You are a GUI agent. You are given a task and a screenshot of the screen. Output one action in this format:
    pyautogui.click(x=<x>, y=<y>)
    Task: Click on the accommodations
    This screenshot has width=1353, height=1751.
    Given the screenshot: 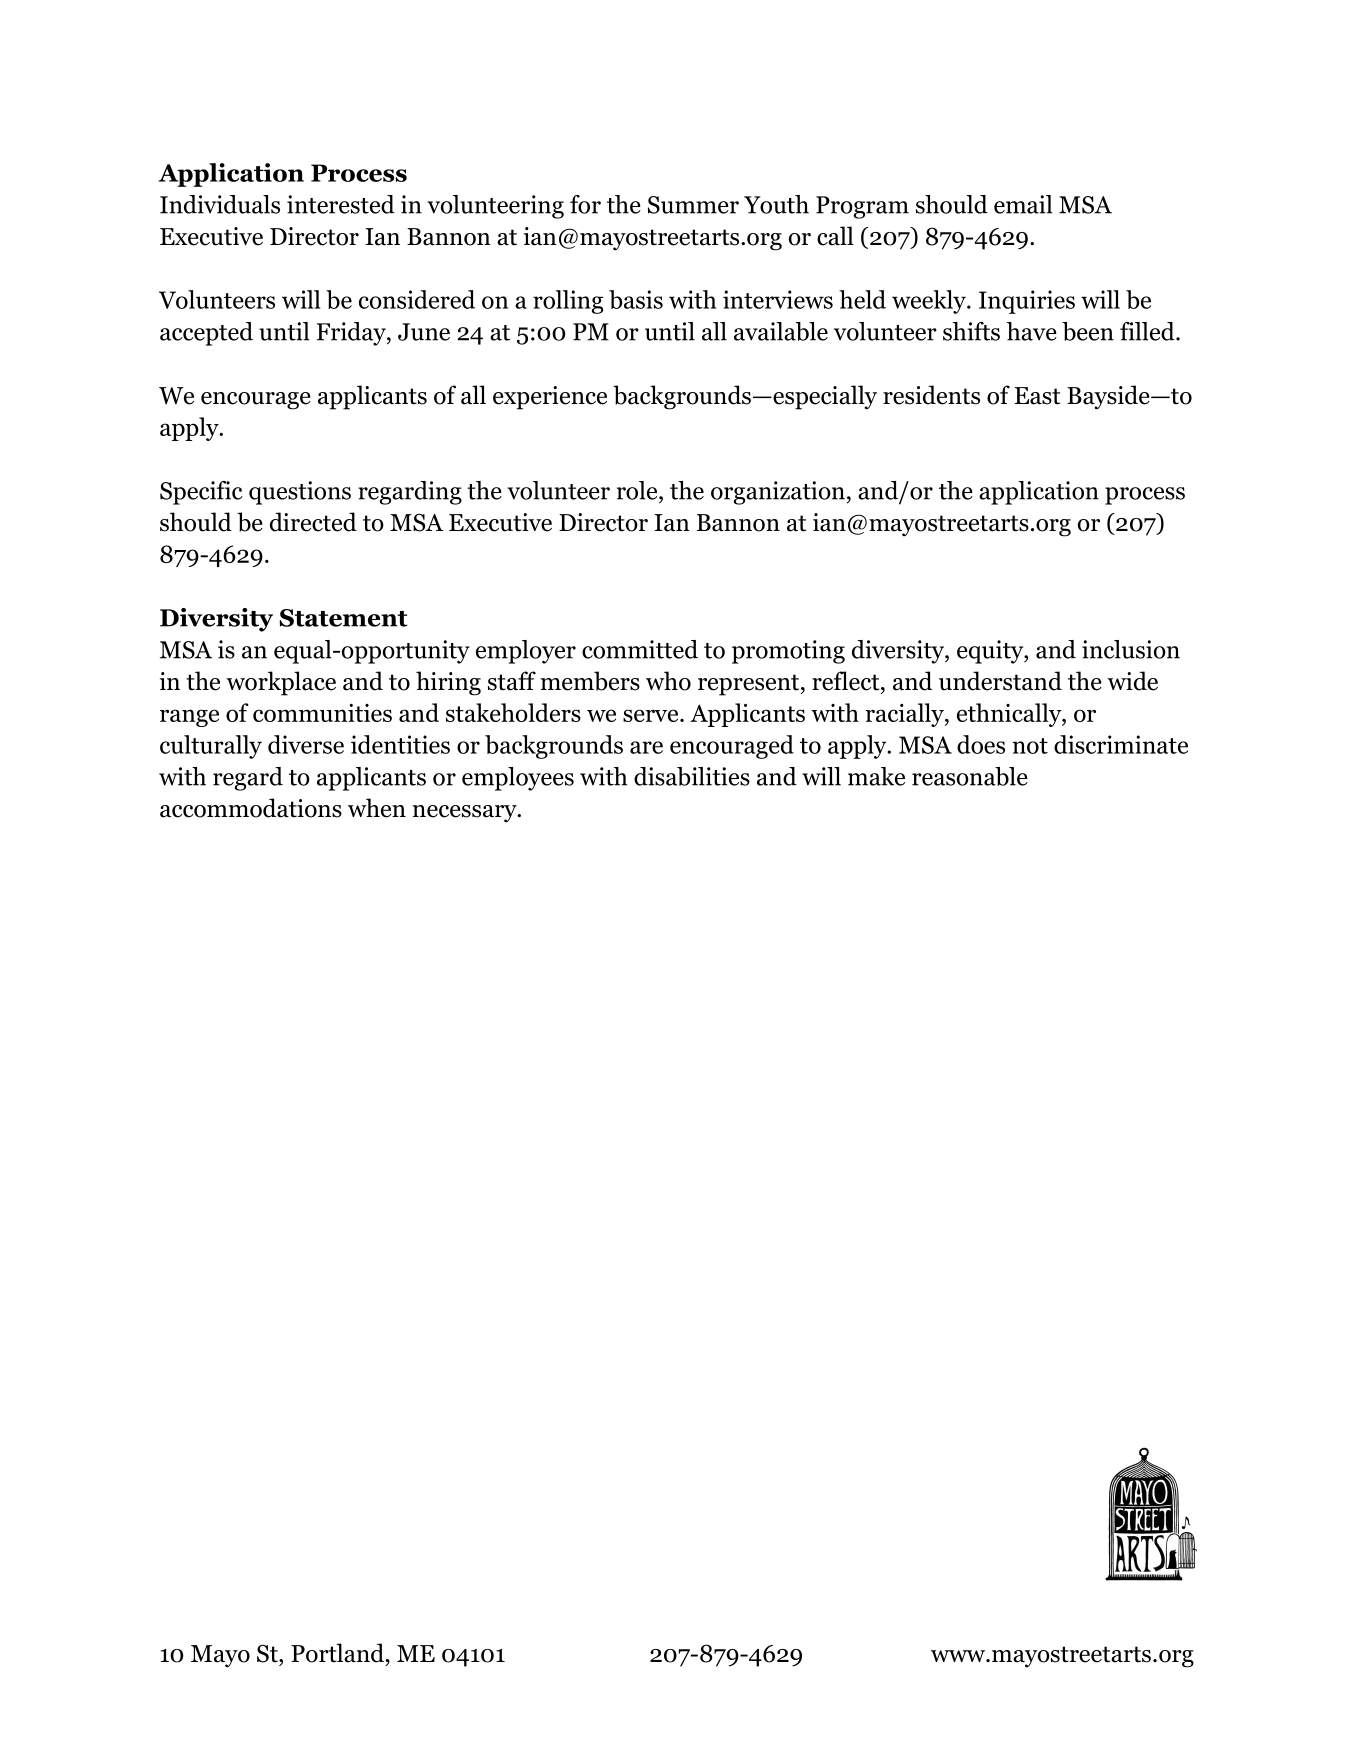 What is the action you would take?
    pyautogui.click(x=251, y=808)
